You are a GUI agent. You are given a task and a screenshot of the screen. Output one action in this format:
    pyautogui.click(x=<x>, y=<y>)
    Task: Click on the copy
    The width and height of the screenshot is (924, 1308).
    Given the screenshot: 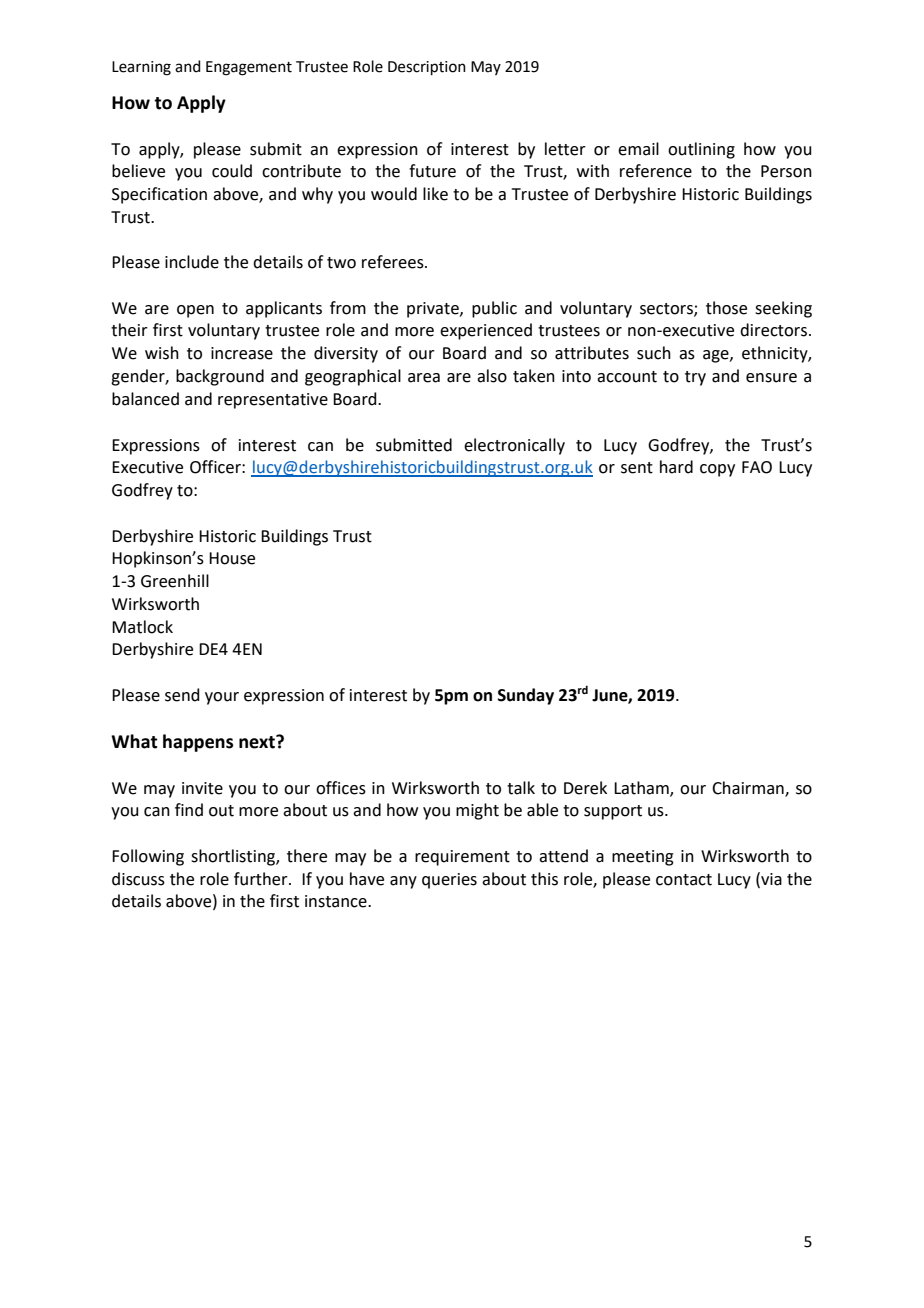 What is the action you would take?
    pyautogui.click(x=717, y=470)
